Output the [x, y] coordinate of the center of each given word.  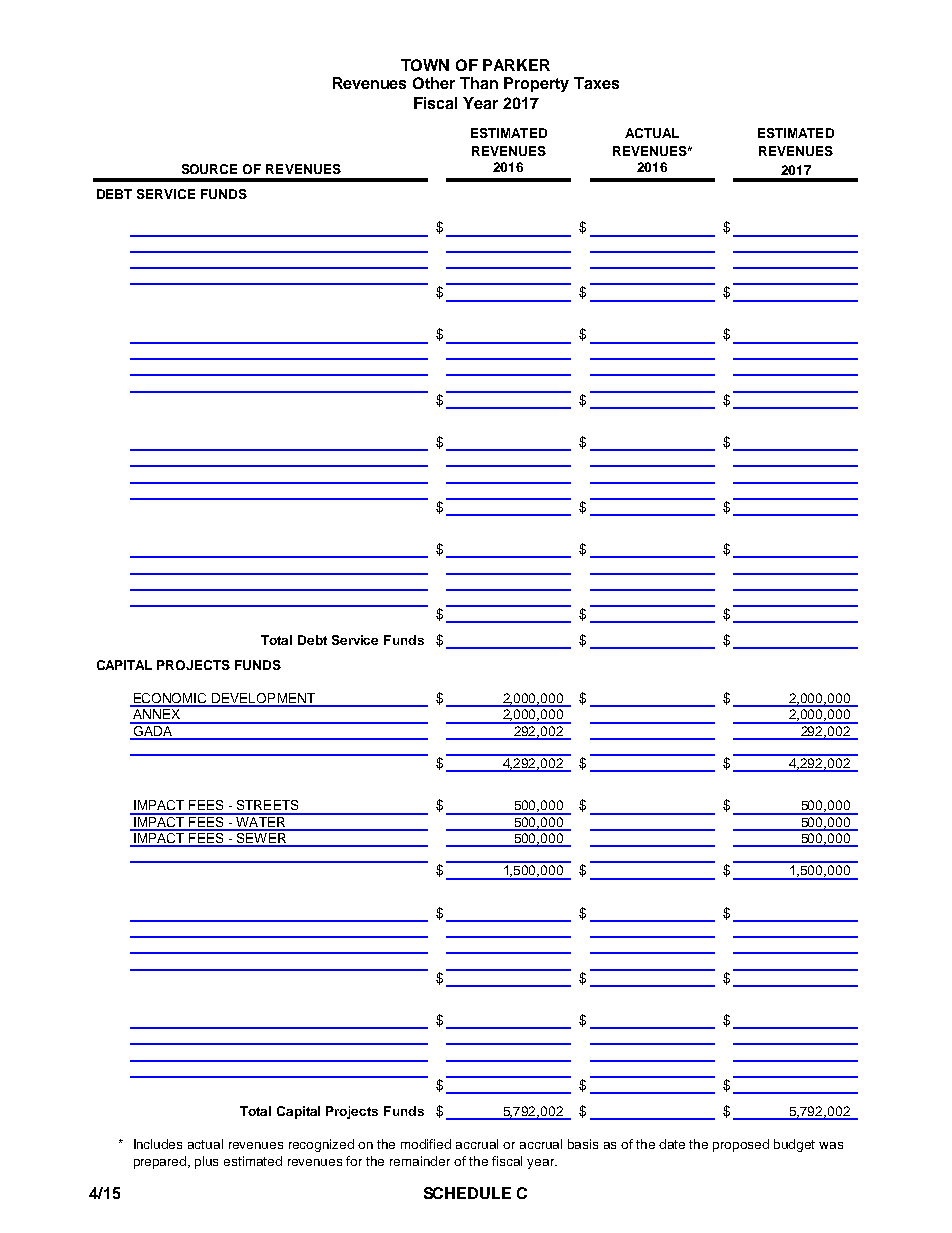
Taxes [596, 83]
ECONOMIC [171, 699]
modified [426, 1144]
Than [479, 83]
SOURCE [209, 169]
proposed [741, 1145]
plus [206, 1162]
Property [536, 84]
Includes [158, 1144]
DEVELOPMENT [264, 699]
